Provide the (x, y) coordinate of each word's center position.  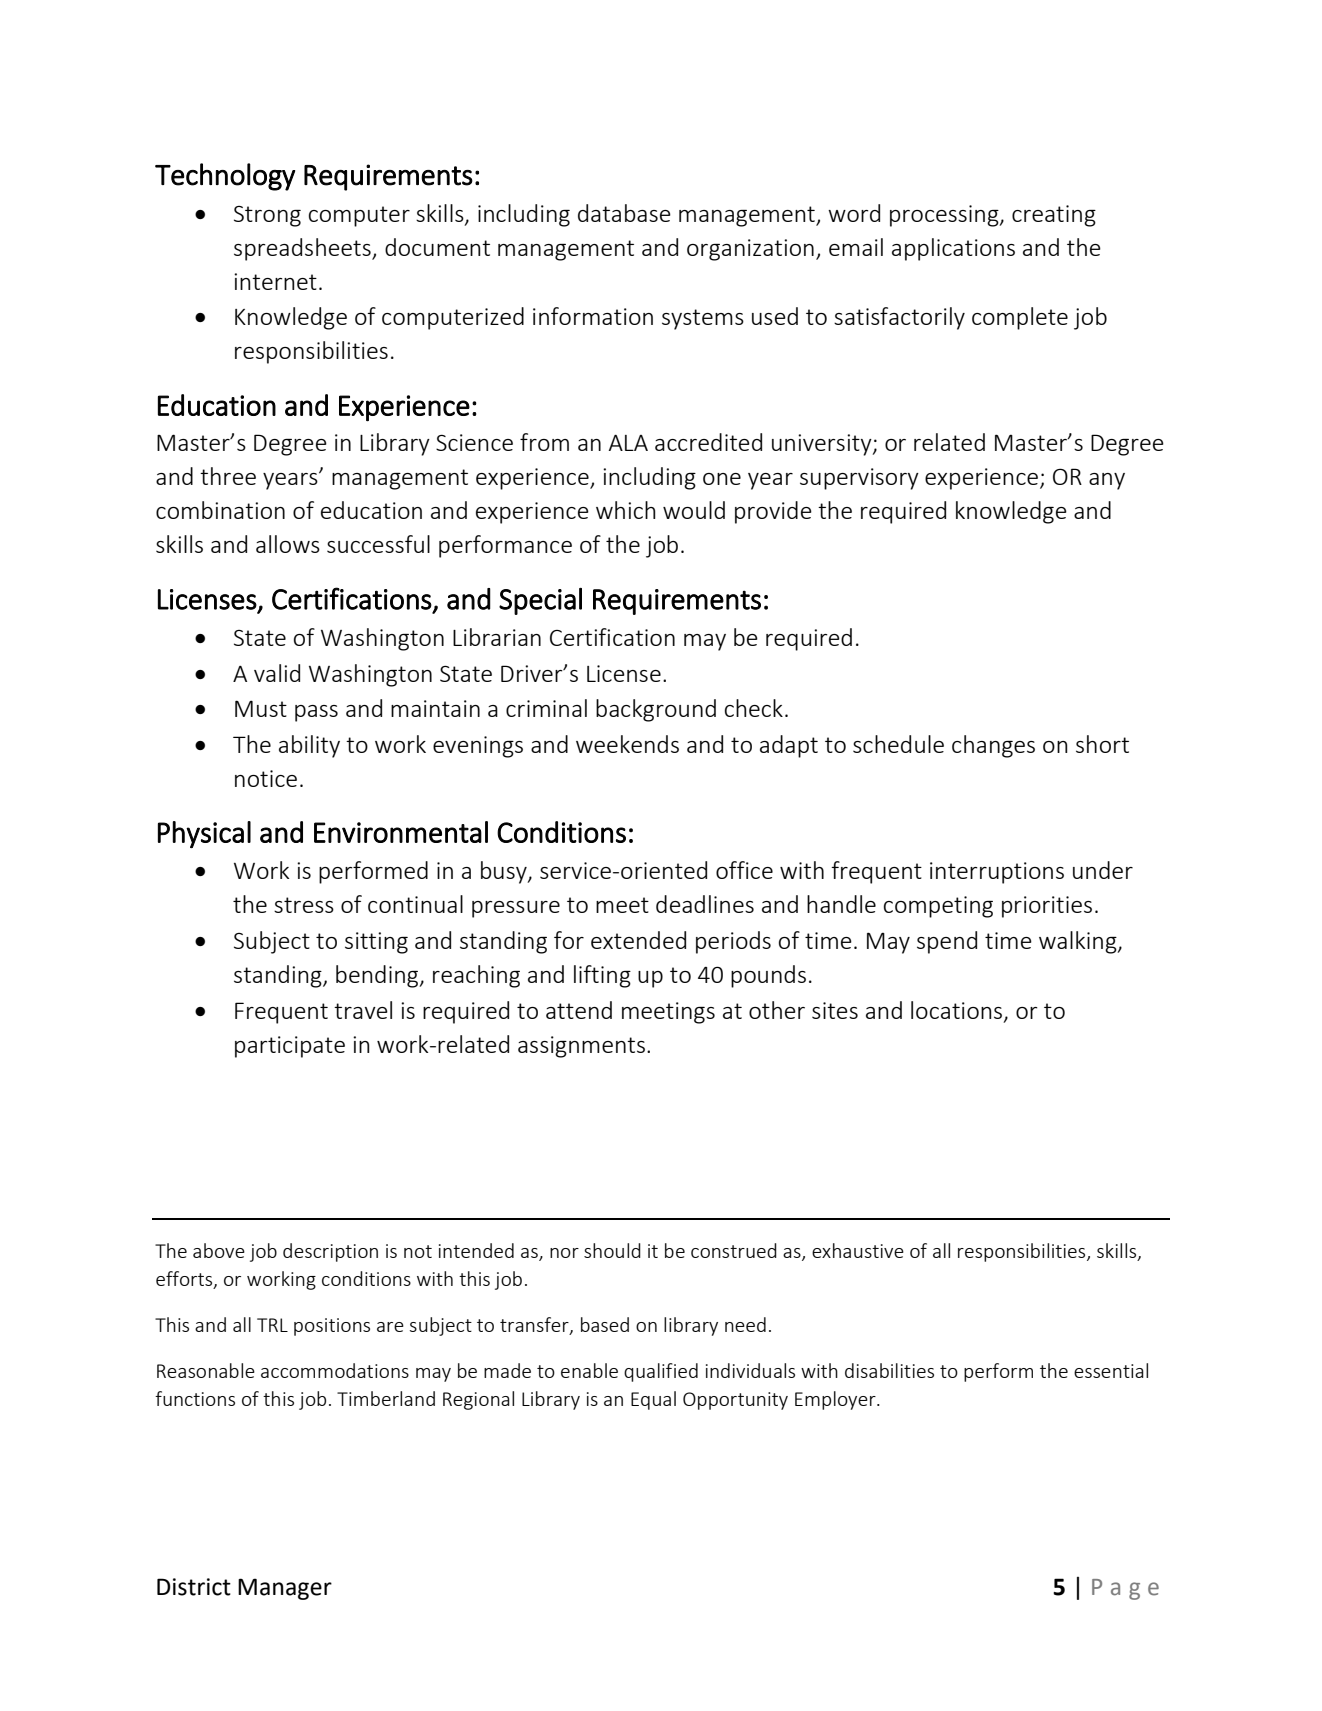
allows (288, 544)
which (626, 510)
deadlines (705, 904)
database (624, 213)
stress (304, 905)
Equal (653, 1400)
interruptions (997, 873)
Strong (267, 216)
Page (1125, 1589)
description (330, 1252)
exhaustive (858, 1250)
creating (1054, 216)
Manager (285, 1589)
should (612, 1250)
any (1107, 481)
